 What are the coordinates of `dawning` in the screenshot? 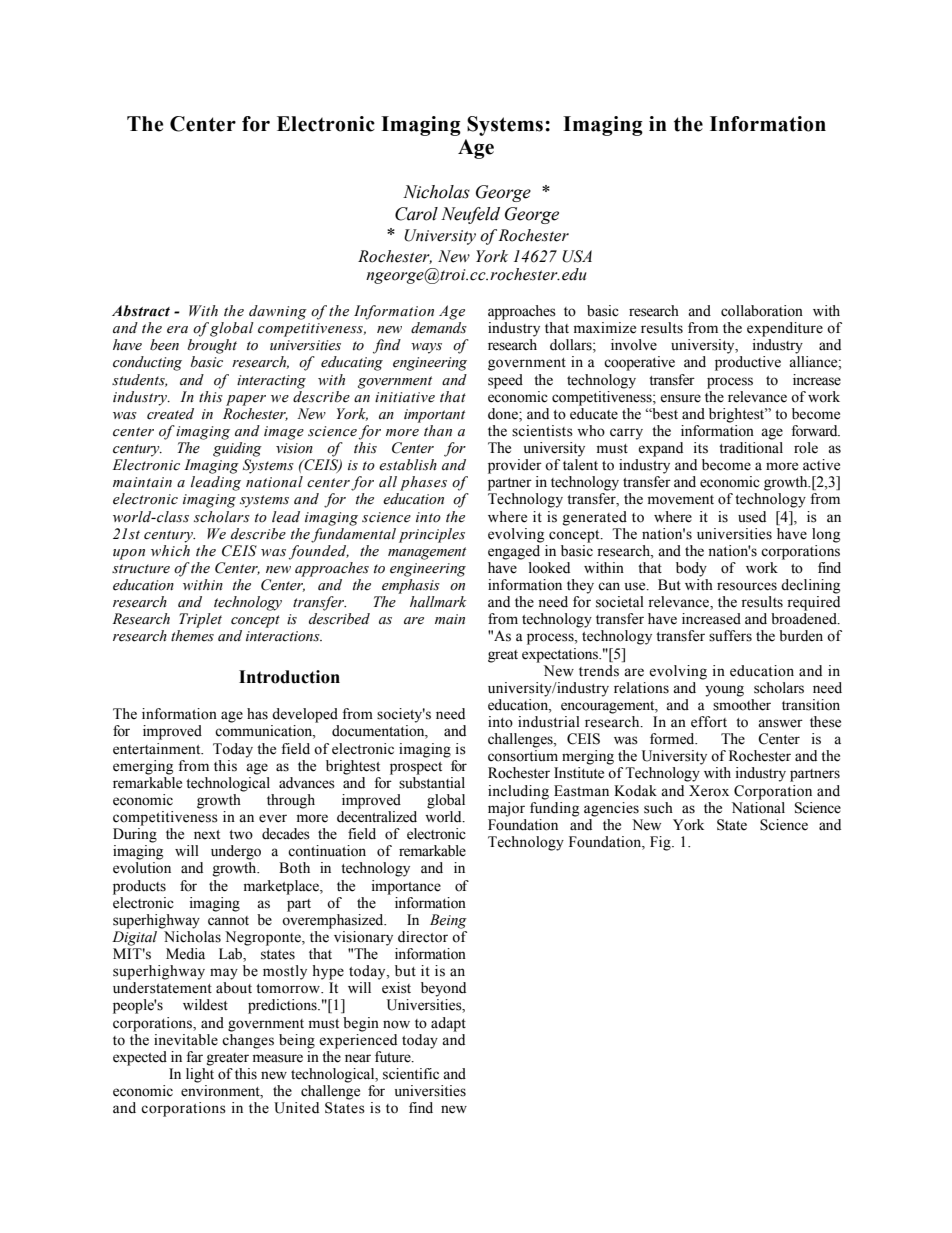 It's located at (278, 312).
